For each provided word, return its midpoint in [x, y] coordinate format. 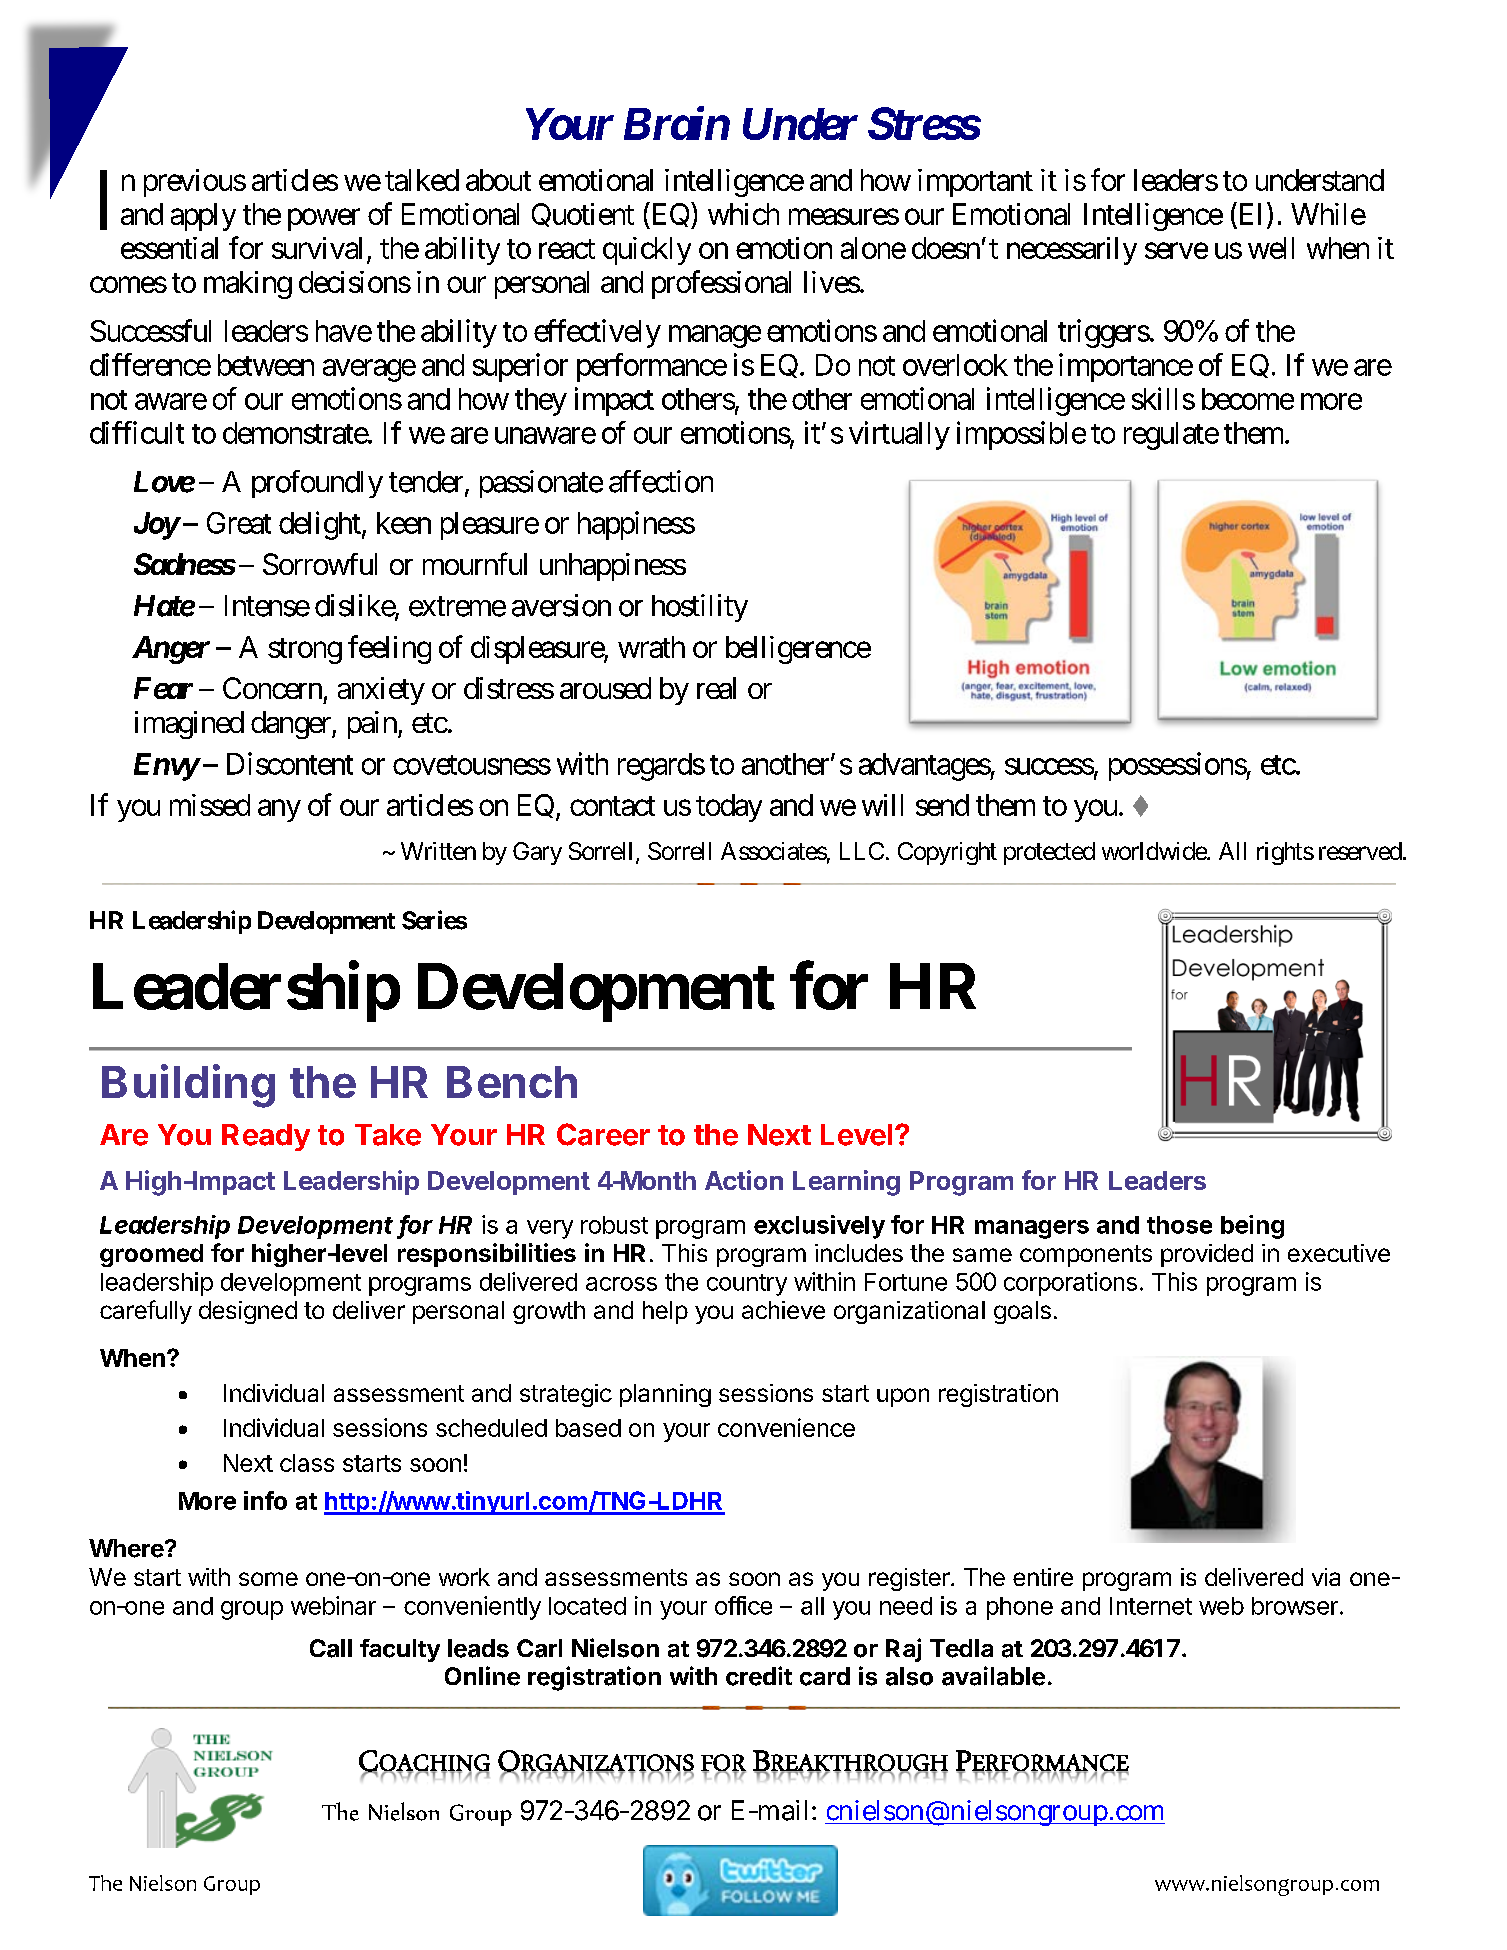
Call [331, 1648]
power [324, 220]
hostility [700, 608]
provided [1207, 1255]
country [747, 1285]
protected [1049, 853]
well [1271, 248]
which [743, 214]
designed [248, 1312]
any [279, 811]
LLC [862, 851]
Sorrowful [320, 564]
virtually [899, 435]
